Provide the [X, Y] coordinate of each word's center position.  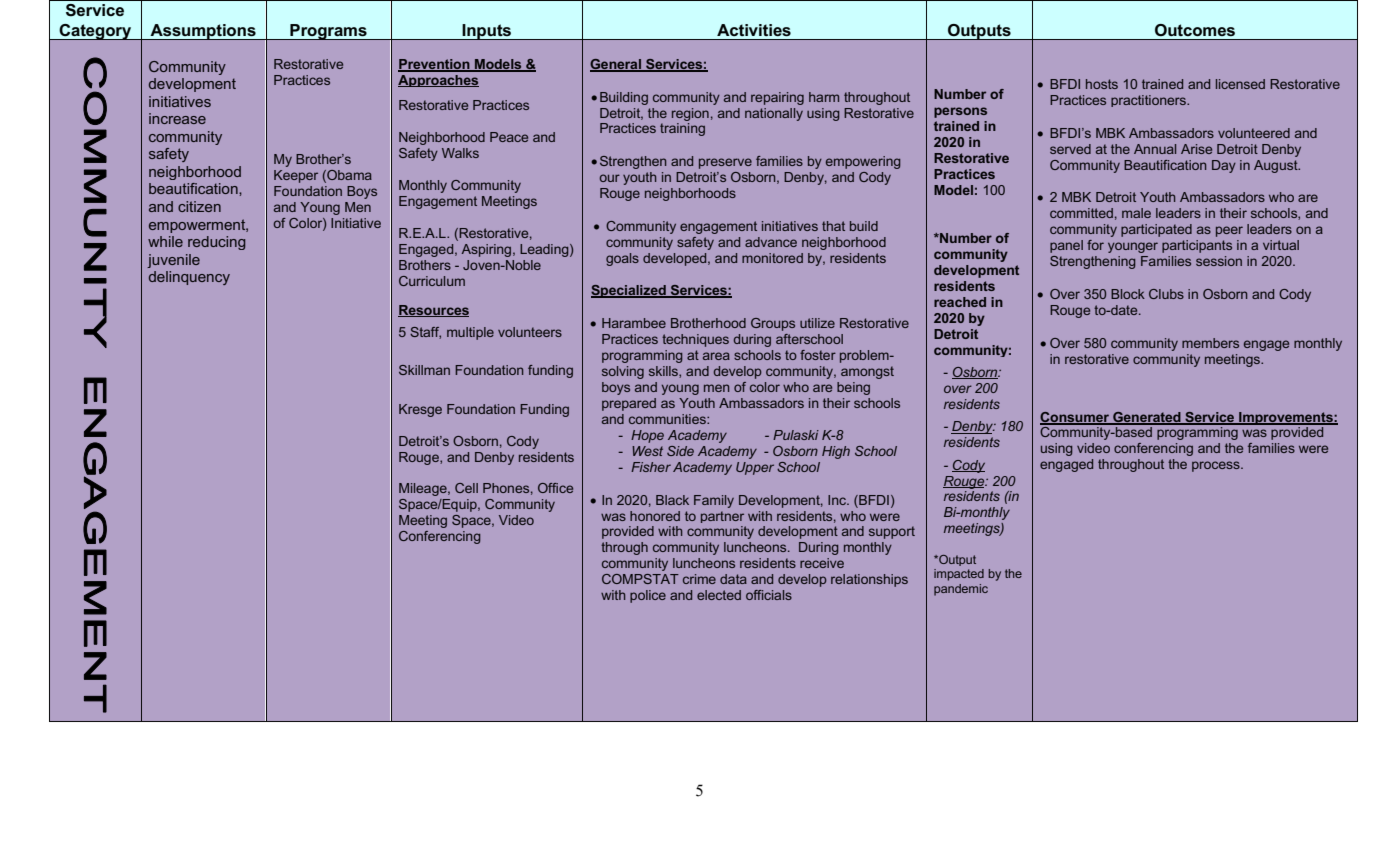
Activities [754, 30]
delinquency [189, 278]
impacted [959, 575]
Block [1128, 294]
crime [699, 579]
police [648, 596]
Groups [773, 324]
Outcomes [1195, 30]
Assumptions [203, 32]
